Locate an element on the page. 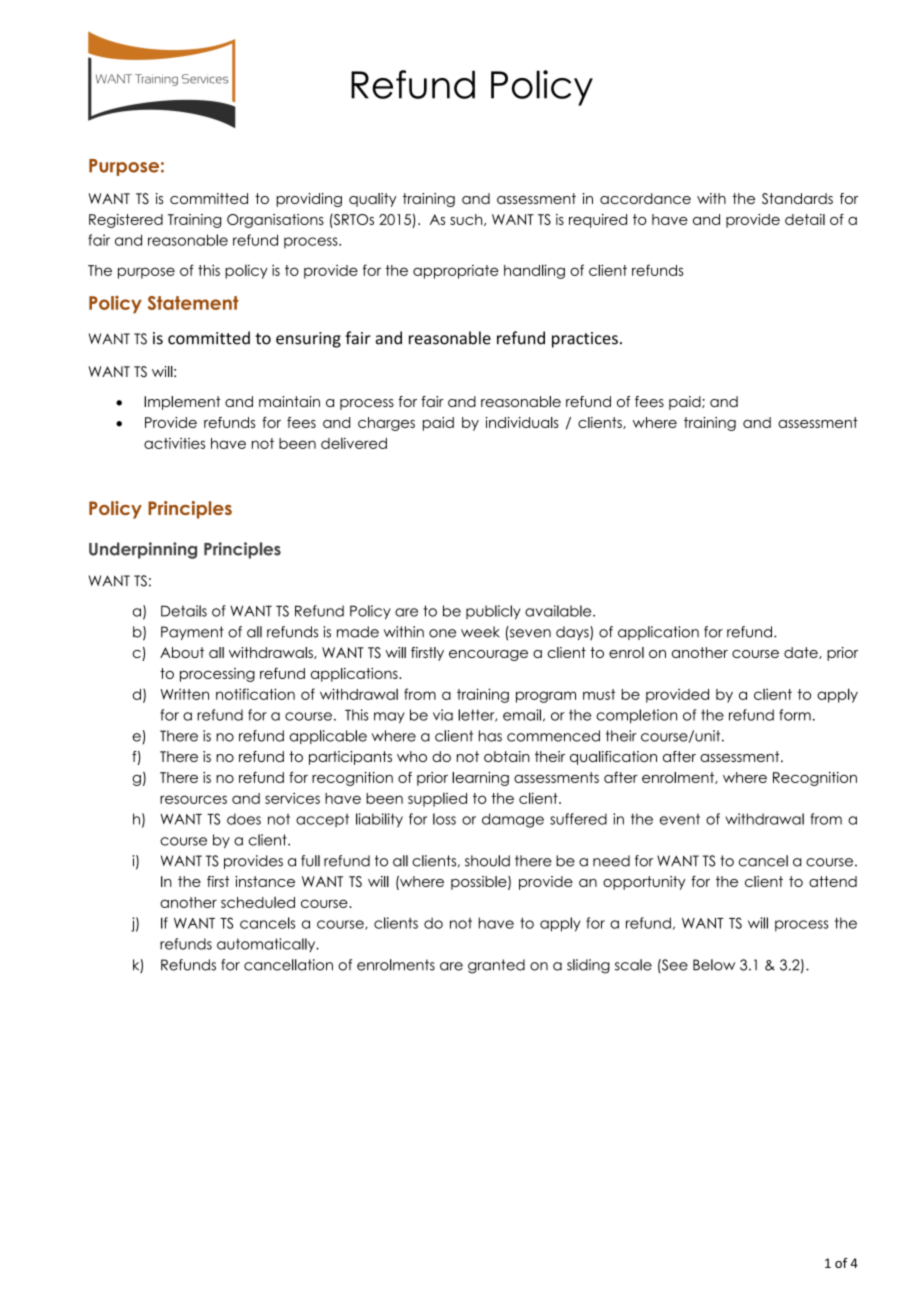  individuals is located at coordinates (522, 422).
